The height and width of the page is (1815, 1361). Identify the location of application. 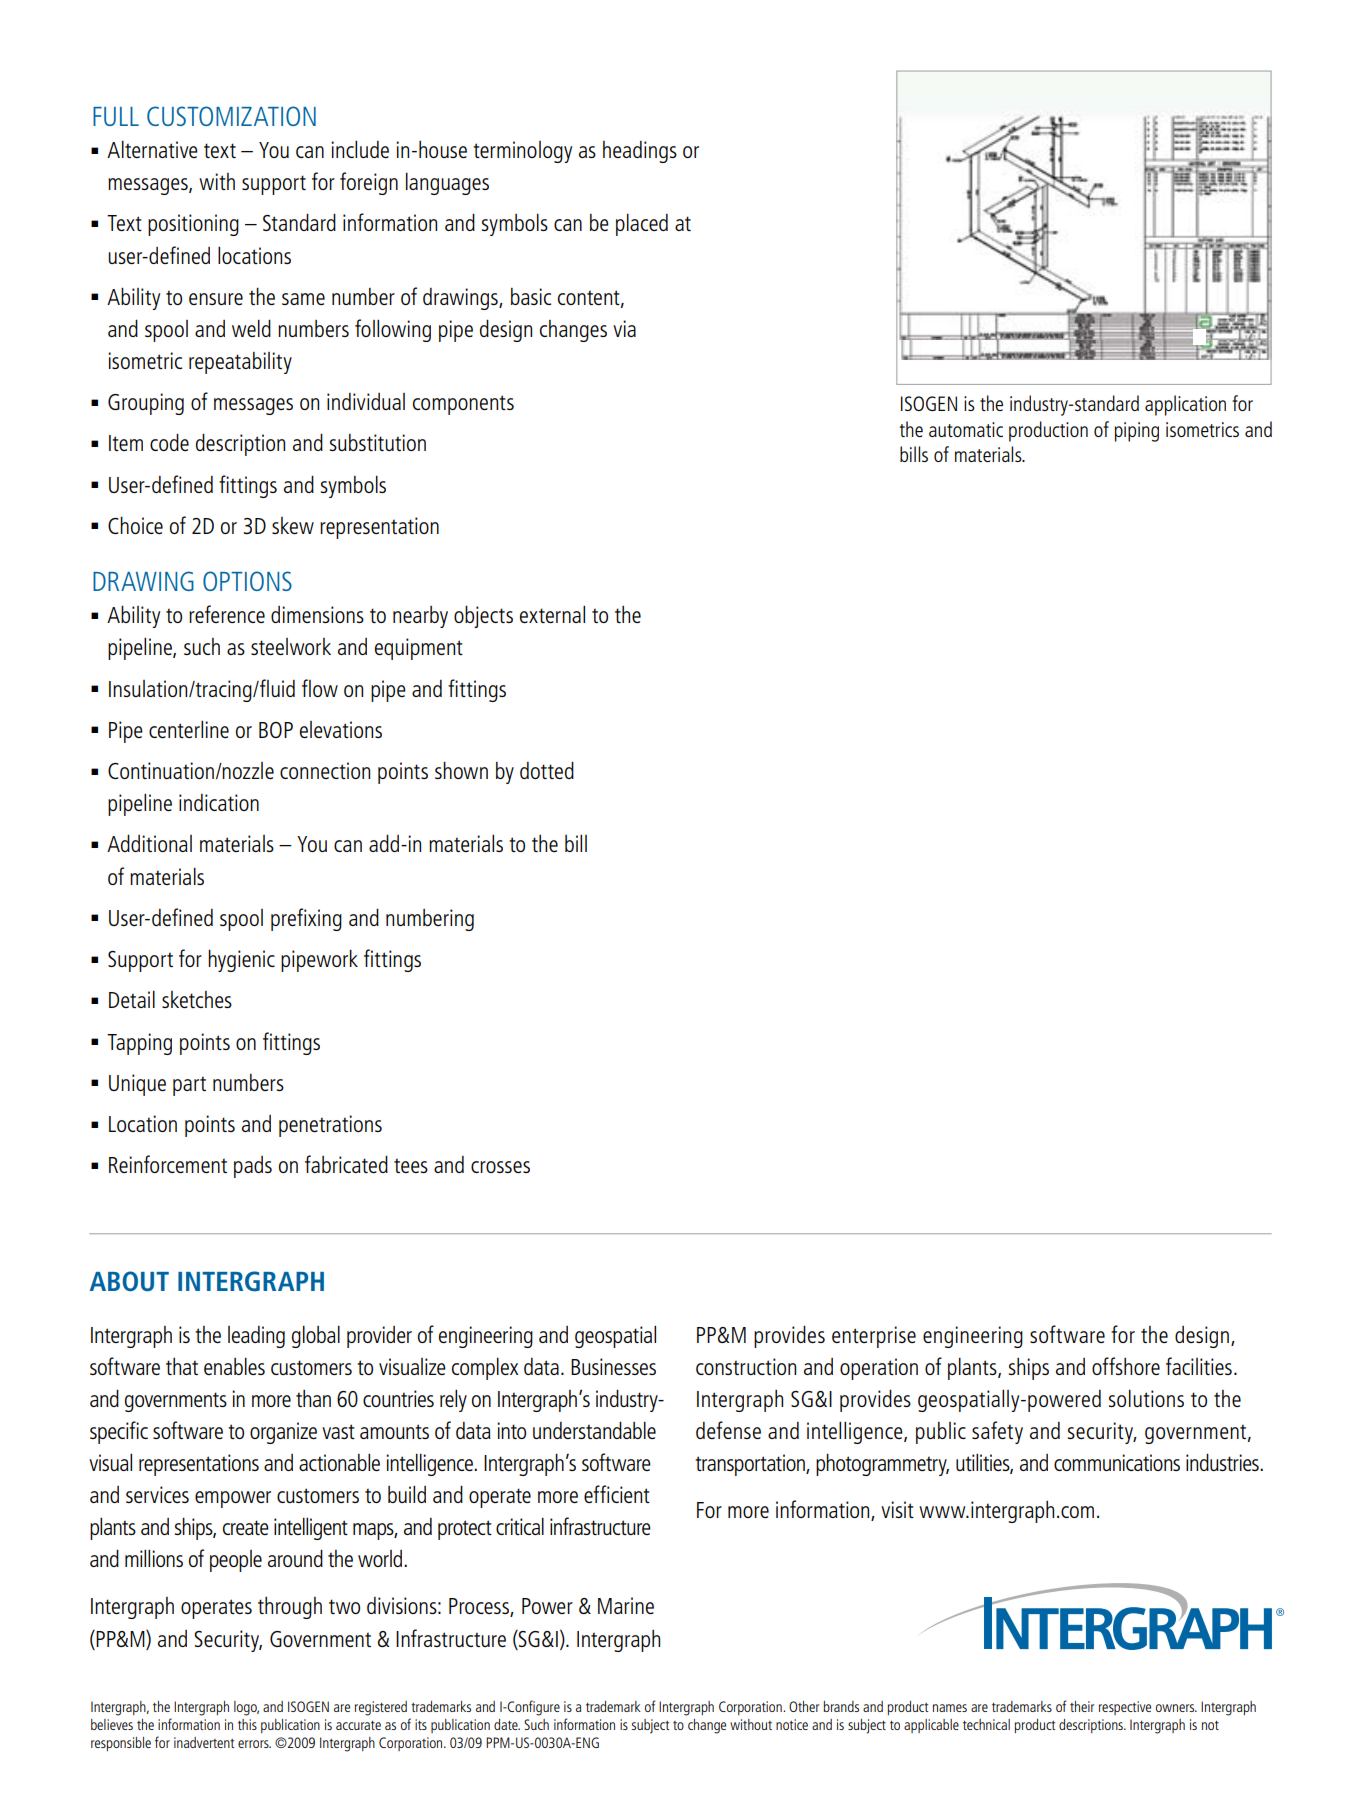
(1185, 405).
